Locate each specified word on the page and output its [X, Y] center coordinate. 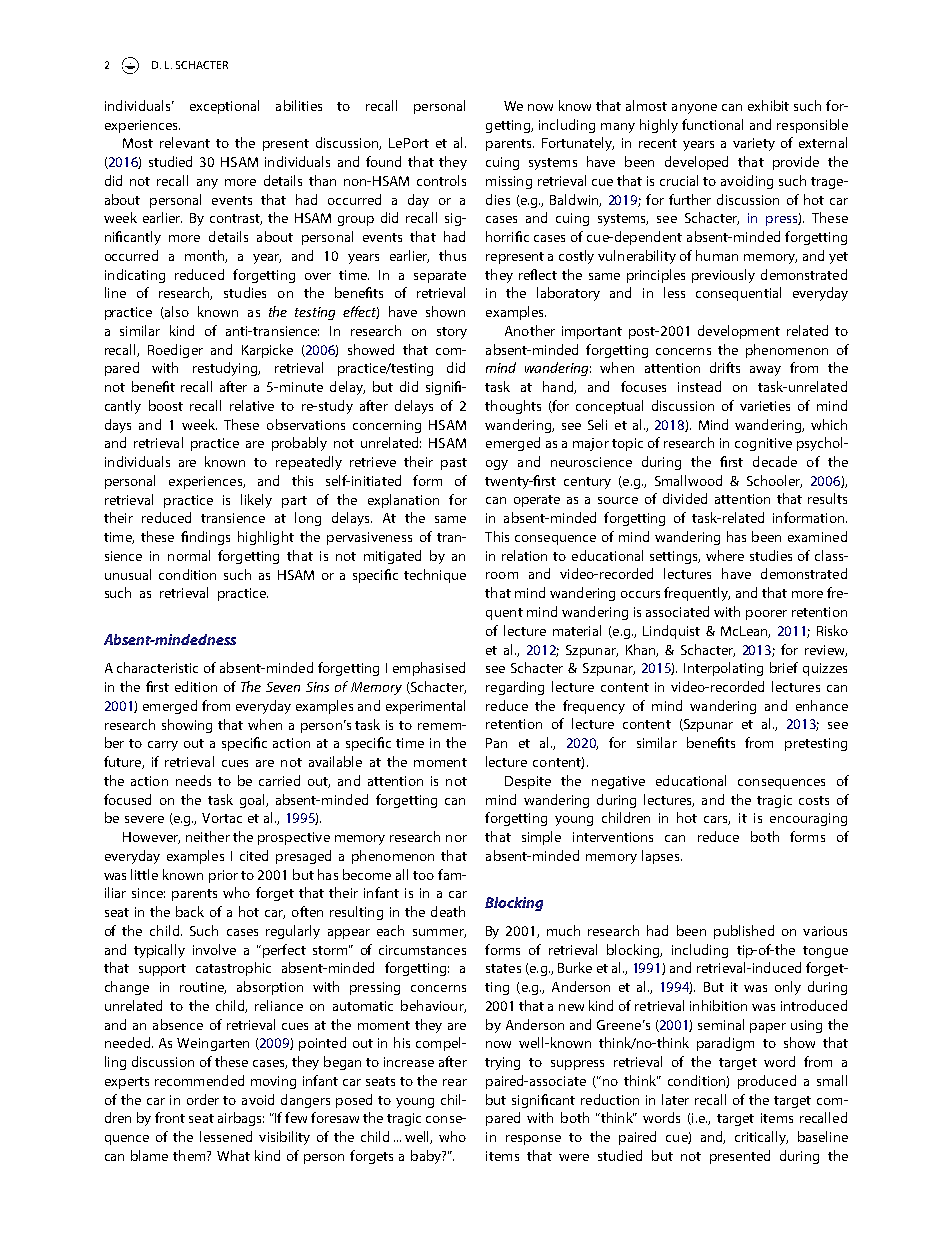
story [452, 333]
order [203, 1099]
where [725, 555]
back [190, 911]
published [744, 932]
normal [189, 555]
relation [524, 555]
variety [754, 144]
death [448, 911]
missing [509, 182]
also [176, 312]
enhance [822, 705]
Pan [496, 743]
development [739, 332]
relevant [185, 142]
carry [163, 746]
